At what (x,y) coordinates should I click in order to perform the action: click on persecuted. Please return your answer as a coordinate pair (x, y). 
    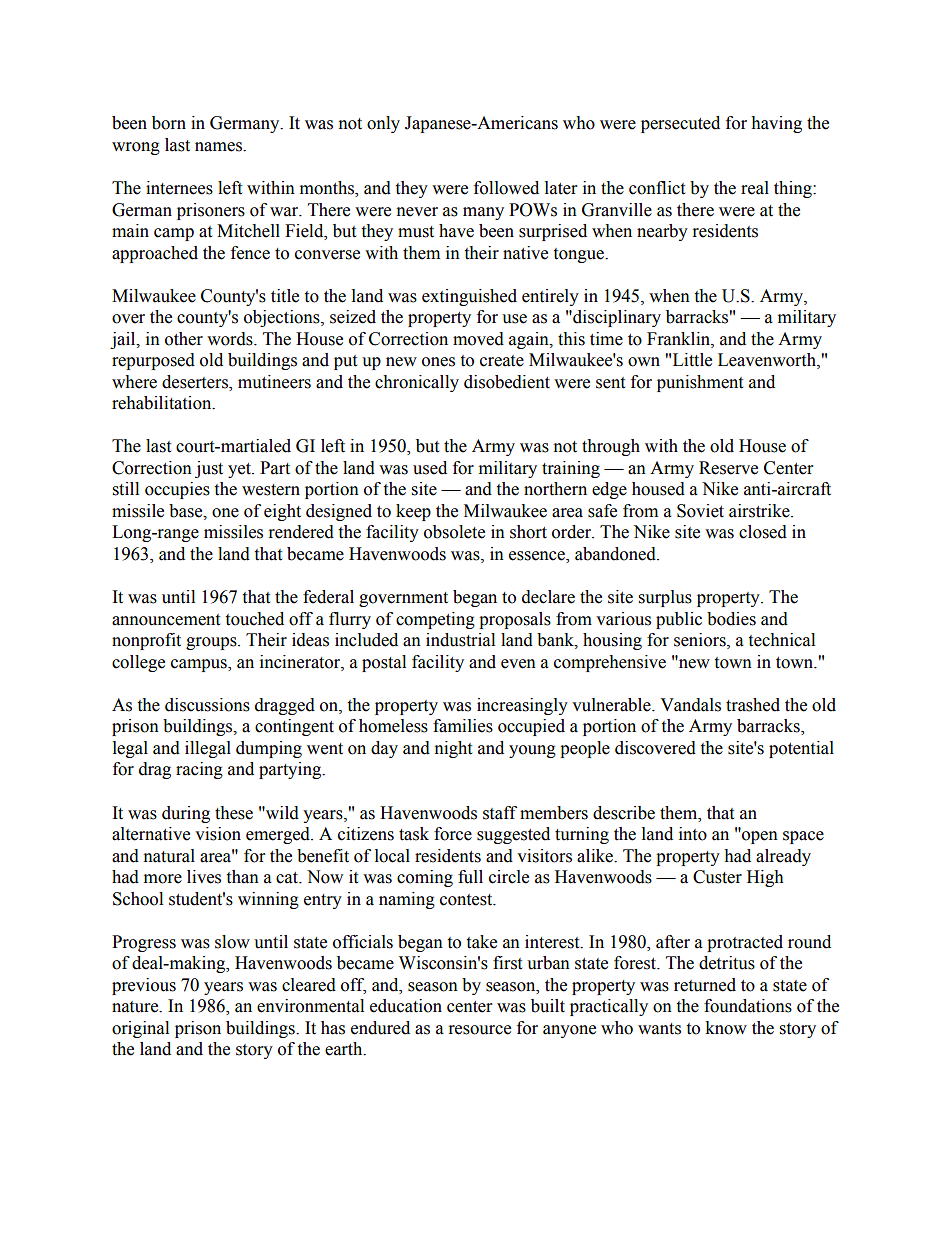
    Looking at the image, I should click on (680, 124).
